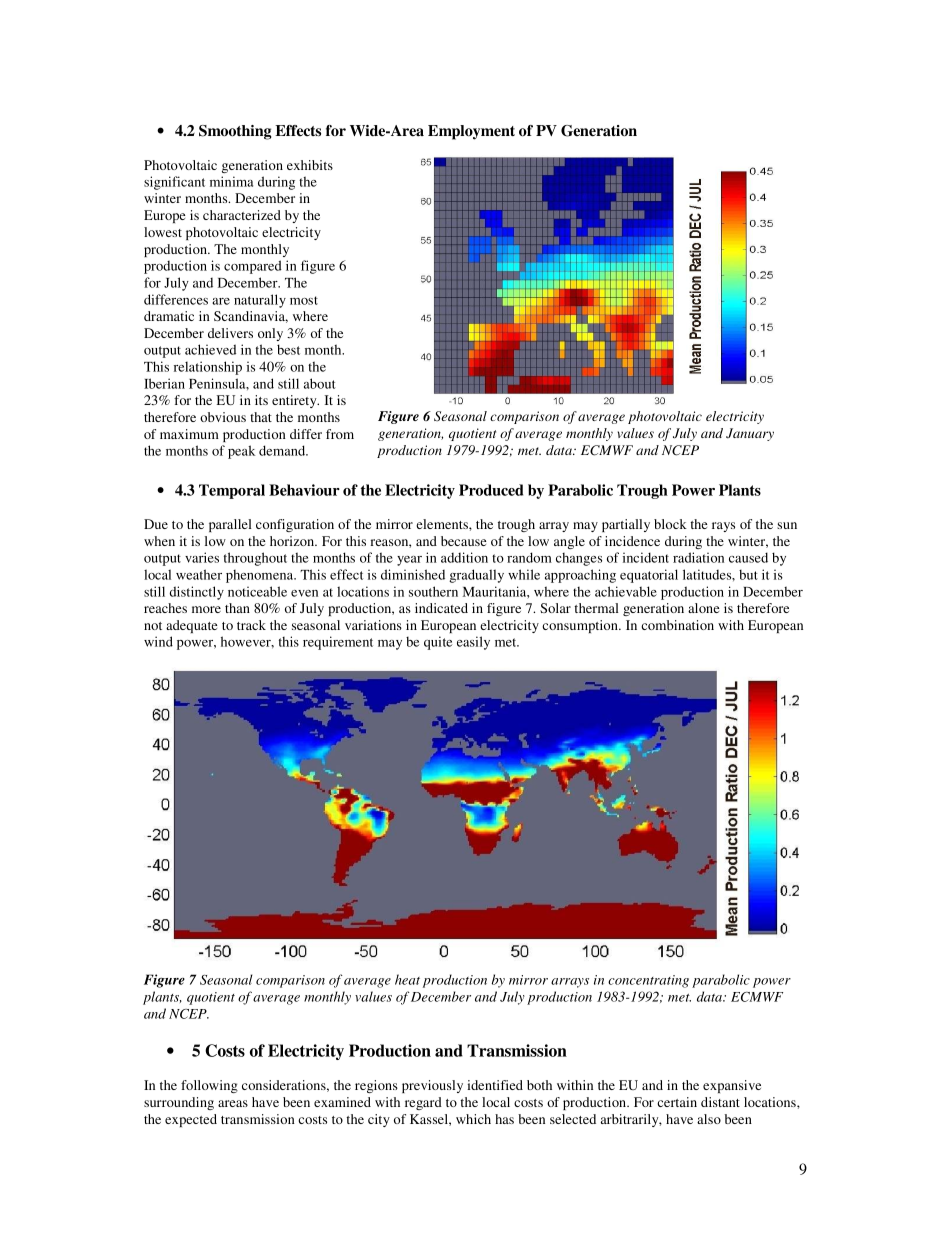 This document has height=1233, width=952. I want to click on Employment, so click(471, 132).
